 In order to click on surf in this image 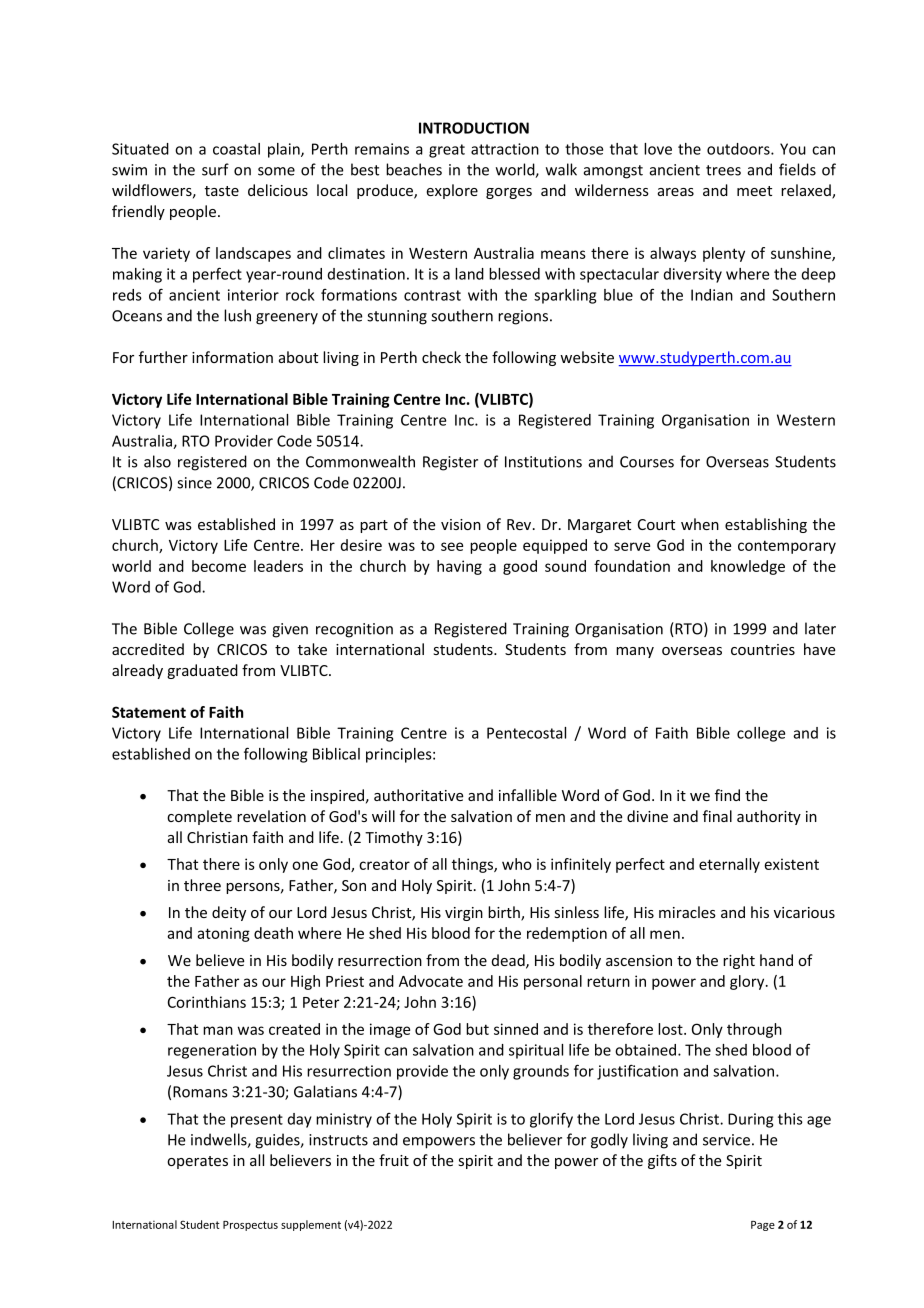, I will do `click(215, 169)`.
